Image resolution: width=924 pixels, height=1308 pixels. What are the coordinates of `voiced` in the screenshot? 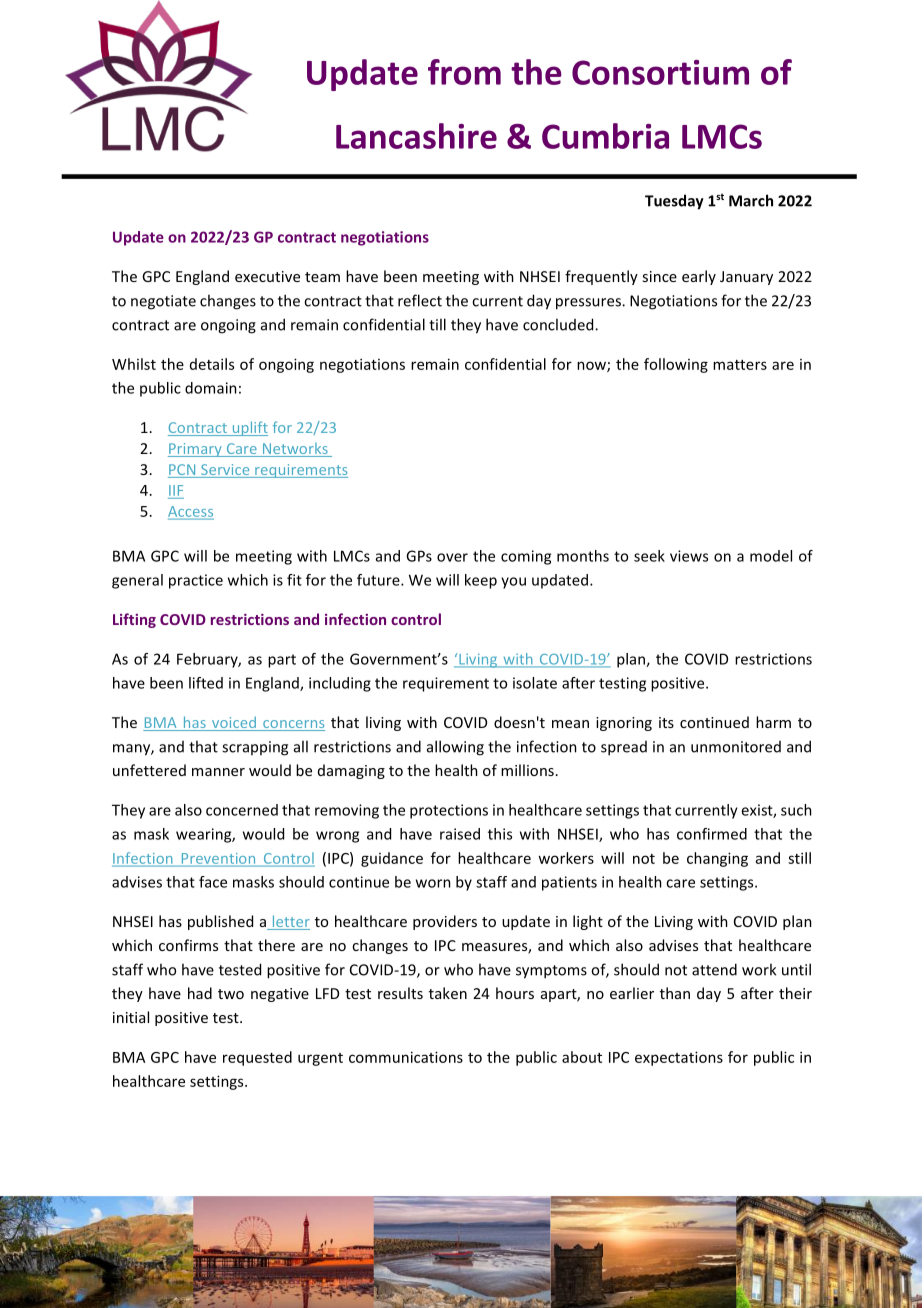 It's located at (234, 724).
